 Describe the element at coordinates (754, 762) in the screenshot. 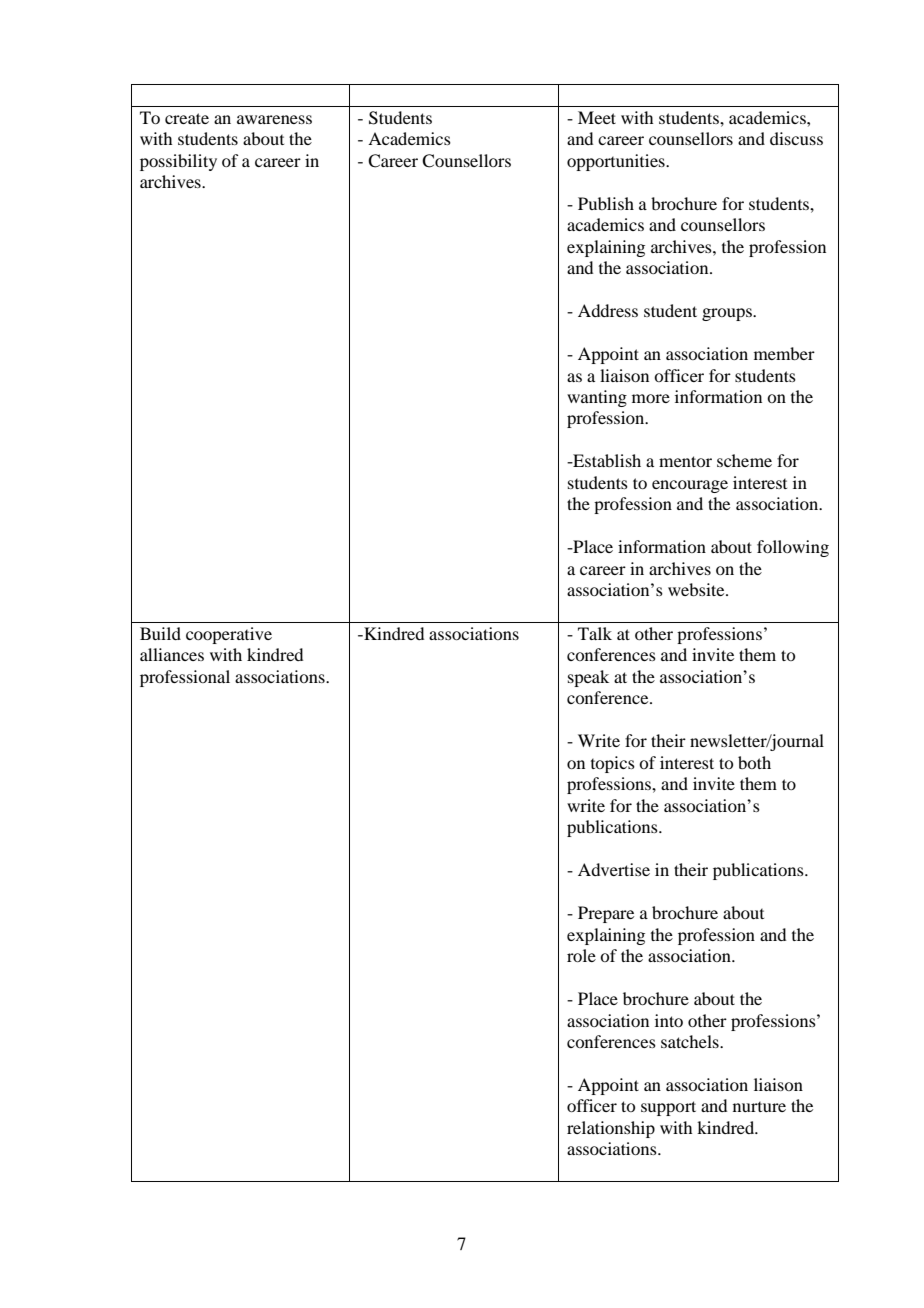

I see `both` at that location.
